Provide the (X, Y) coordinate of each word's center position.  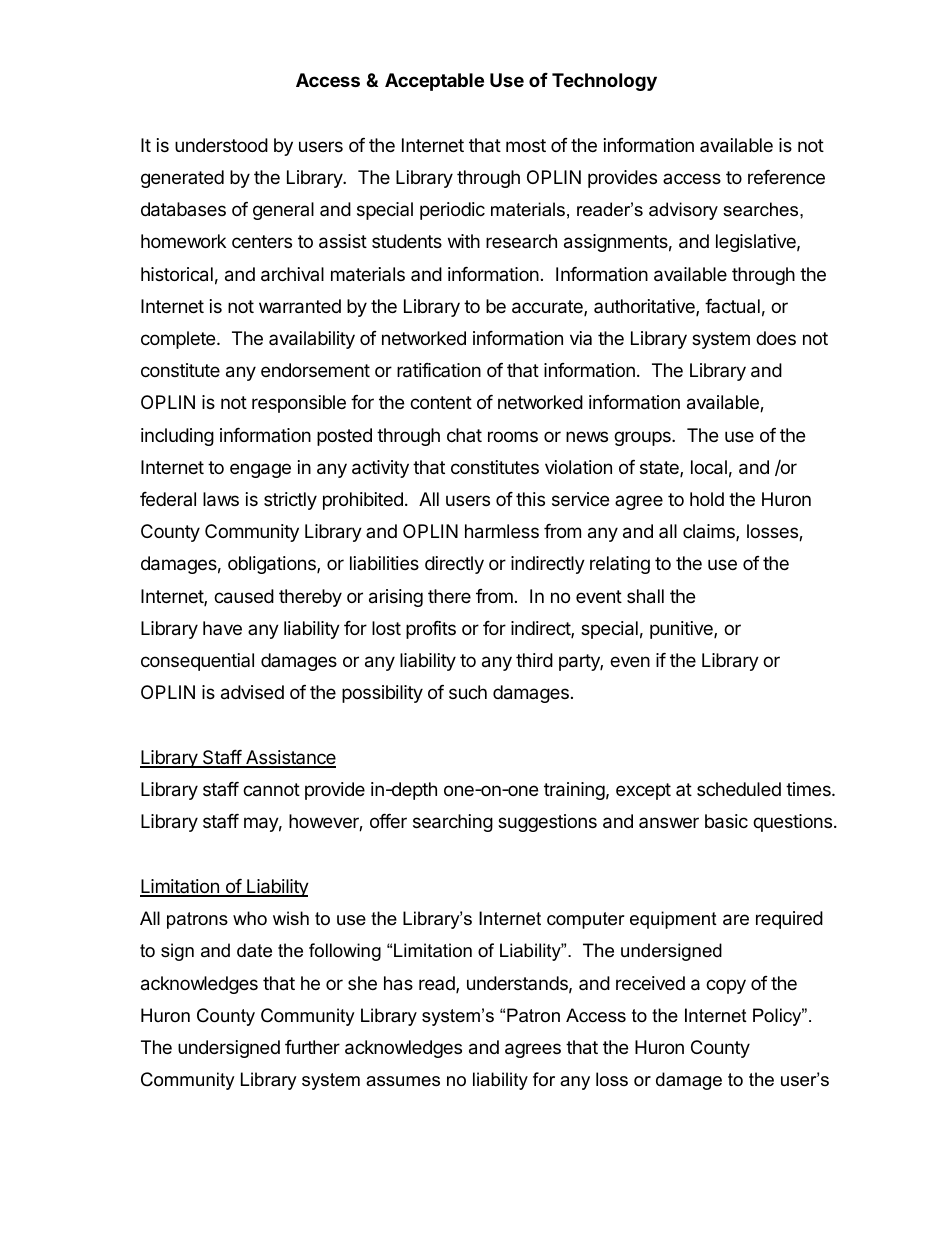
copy (726, 986)
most (526, 145)
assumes (403, 1081)
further (312, 1047)
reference (786, 177)
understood (221, 145)
